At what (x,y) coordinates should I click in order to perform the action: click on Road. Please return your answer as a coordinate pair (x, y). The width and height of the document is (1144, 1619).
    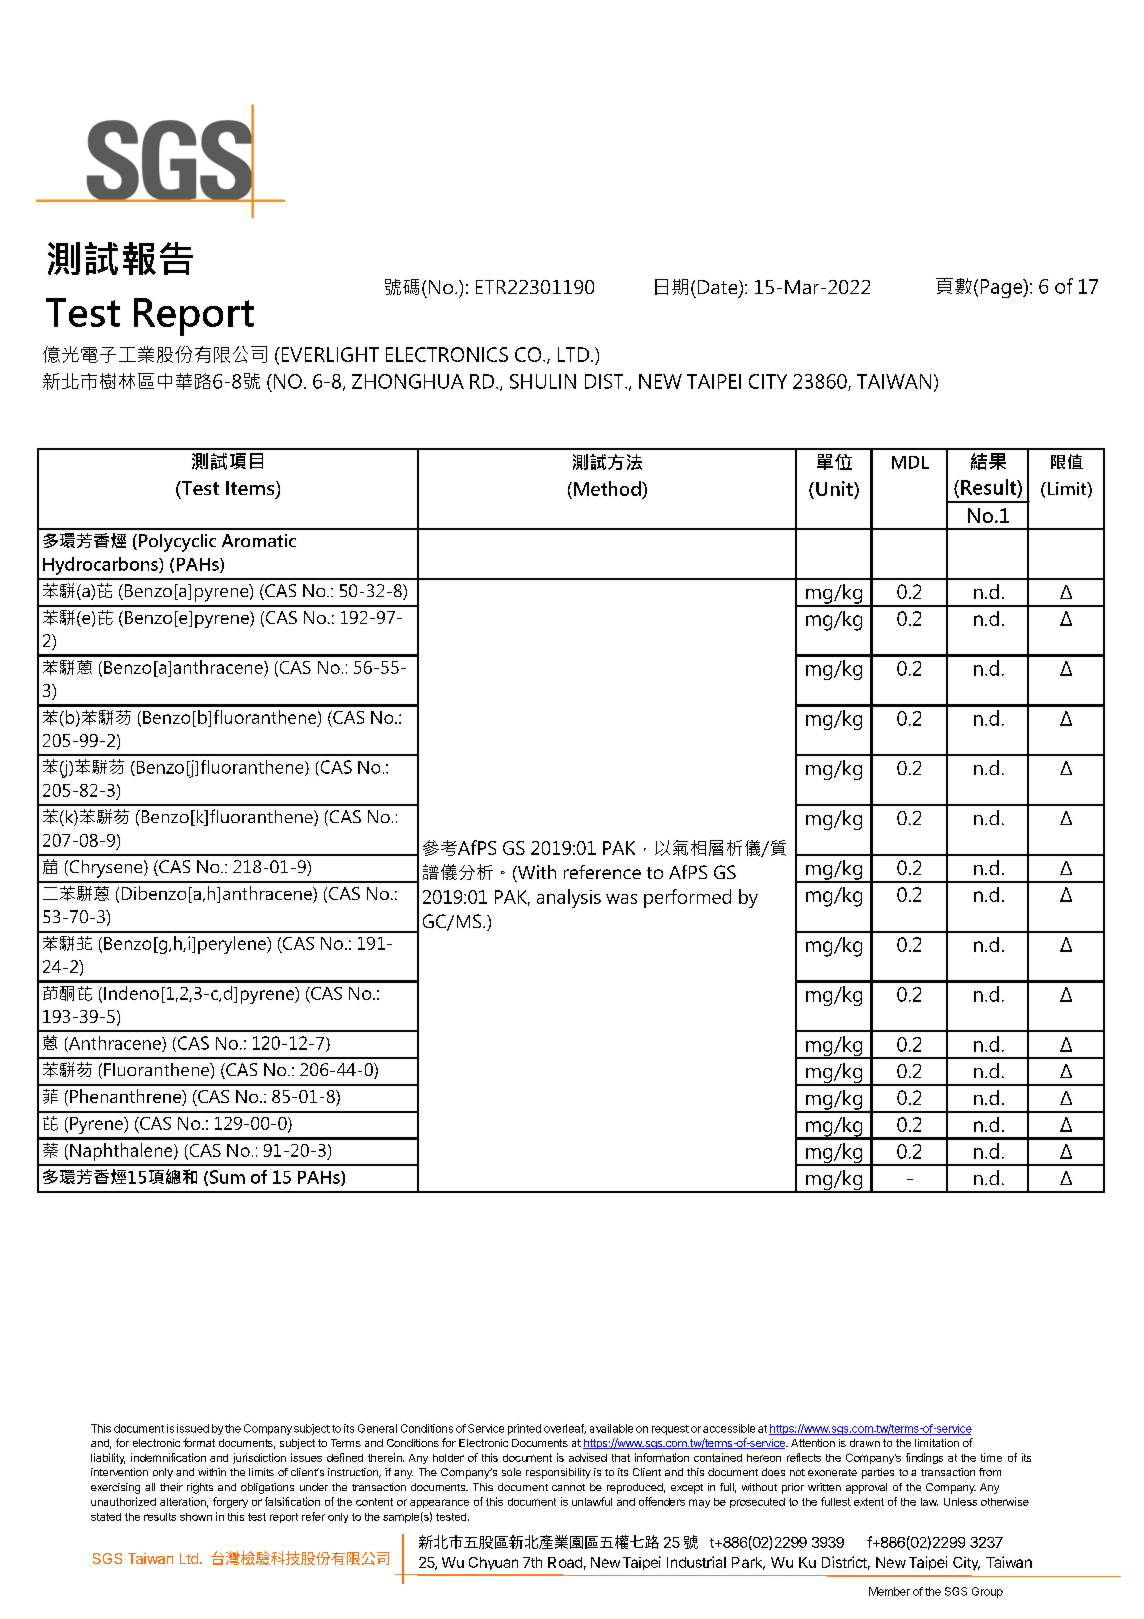
    Looking at the image, I should click on (565, 1562).
